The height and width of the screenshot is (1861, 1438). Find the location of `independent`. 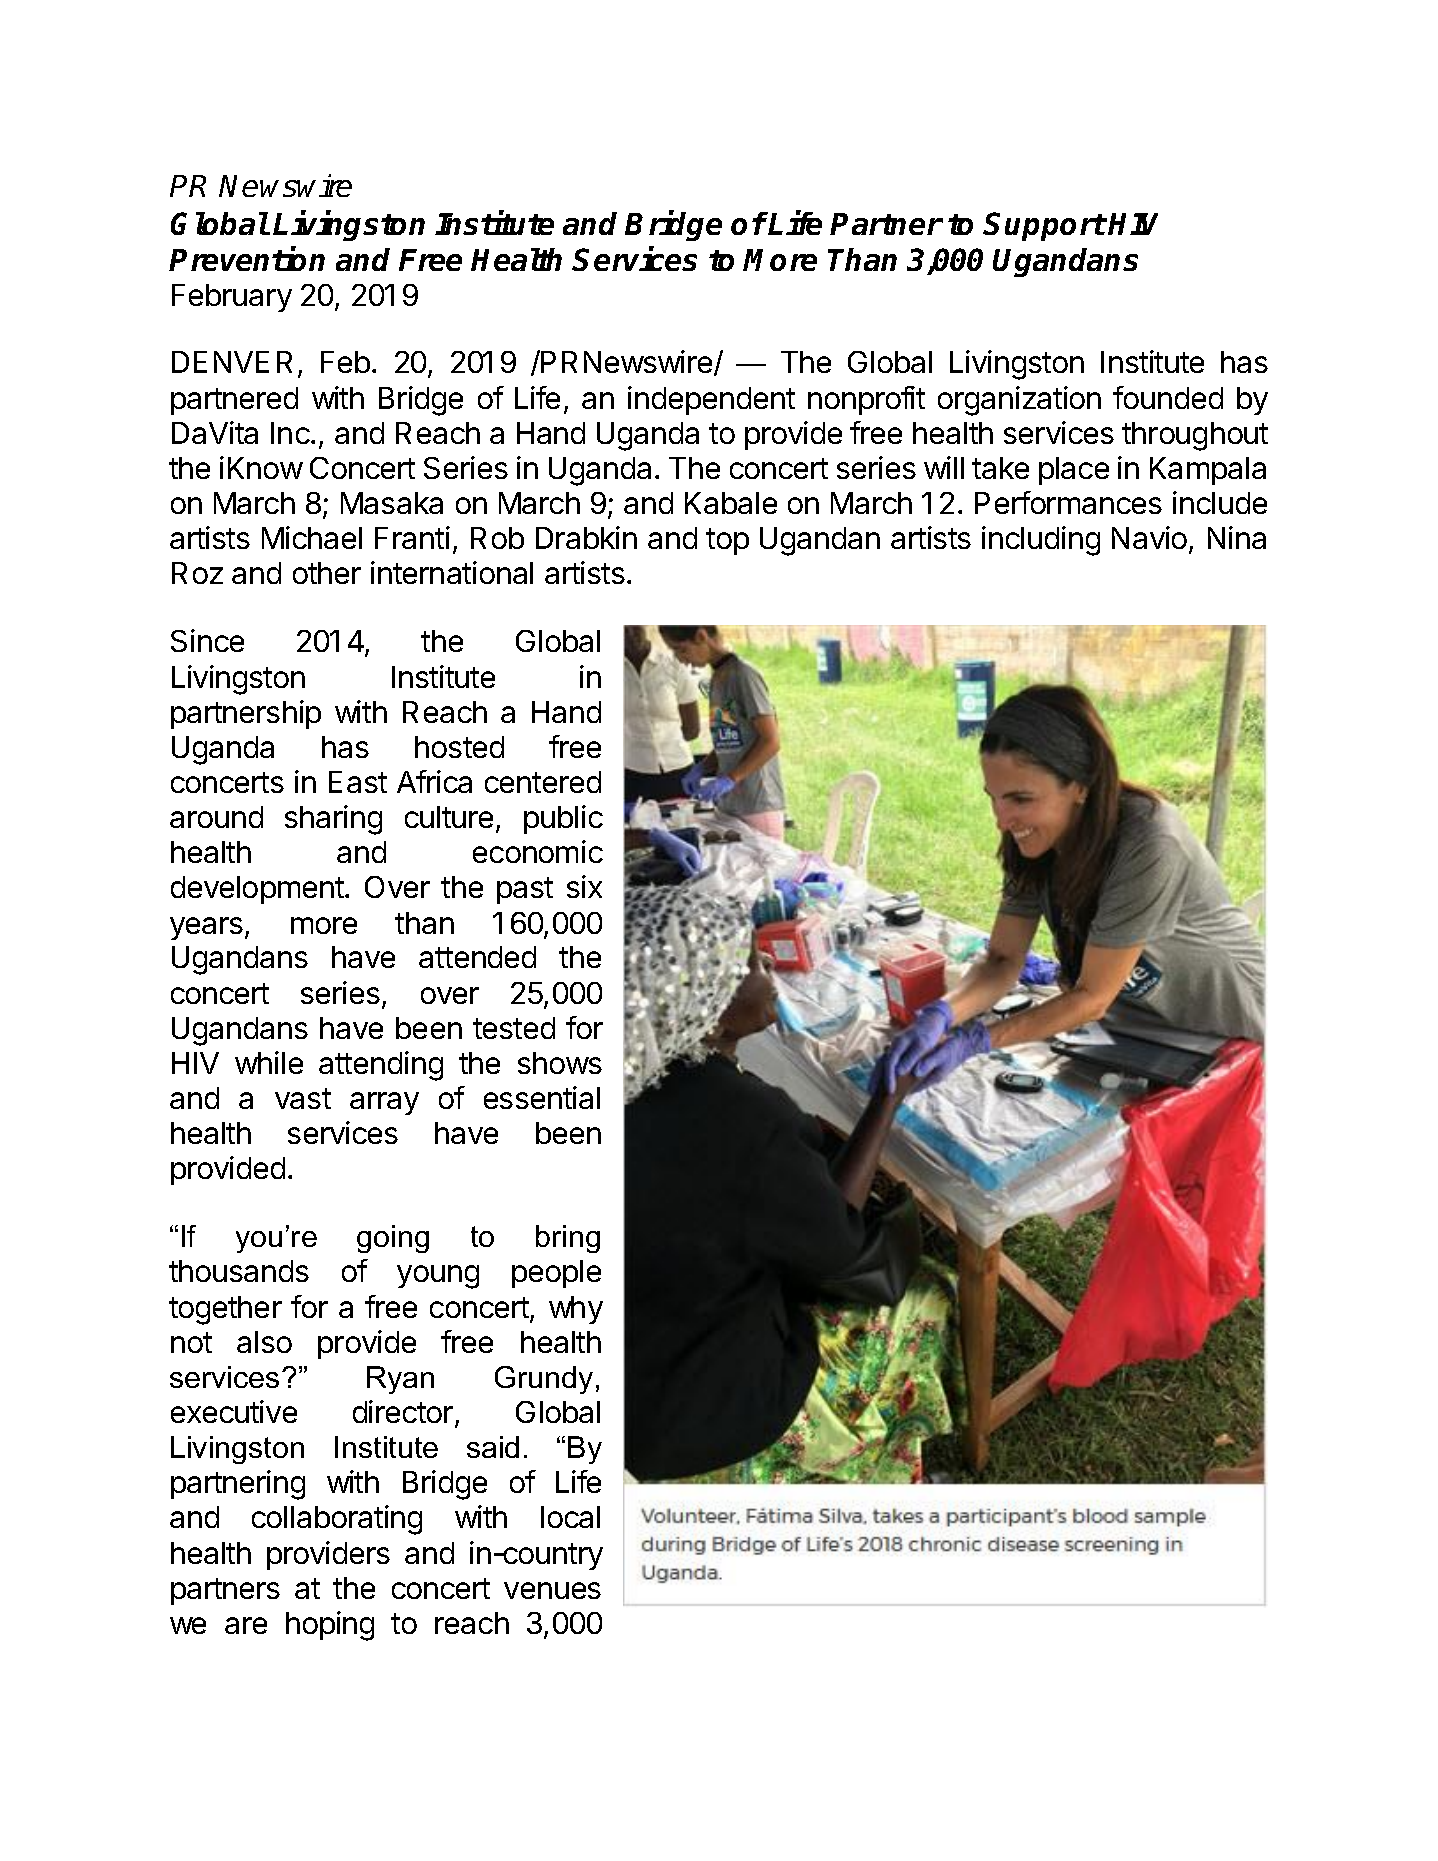

independent is located at coordinates (711, 400).
